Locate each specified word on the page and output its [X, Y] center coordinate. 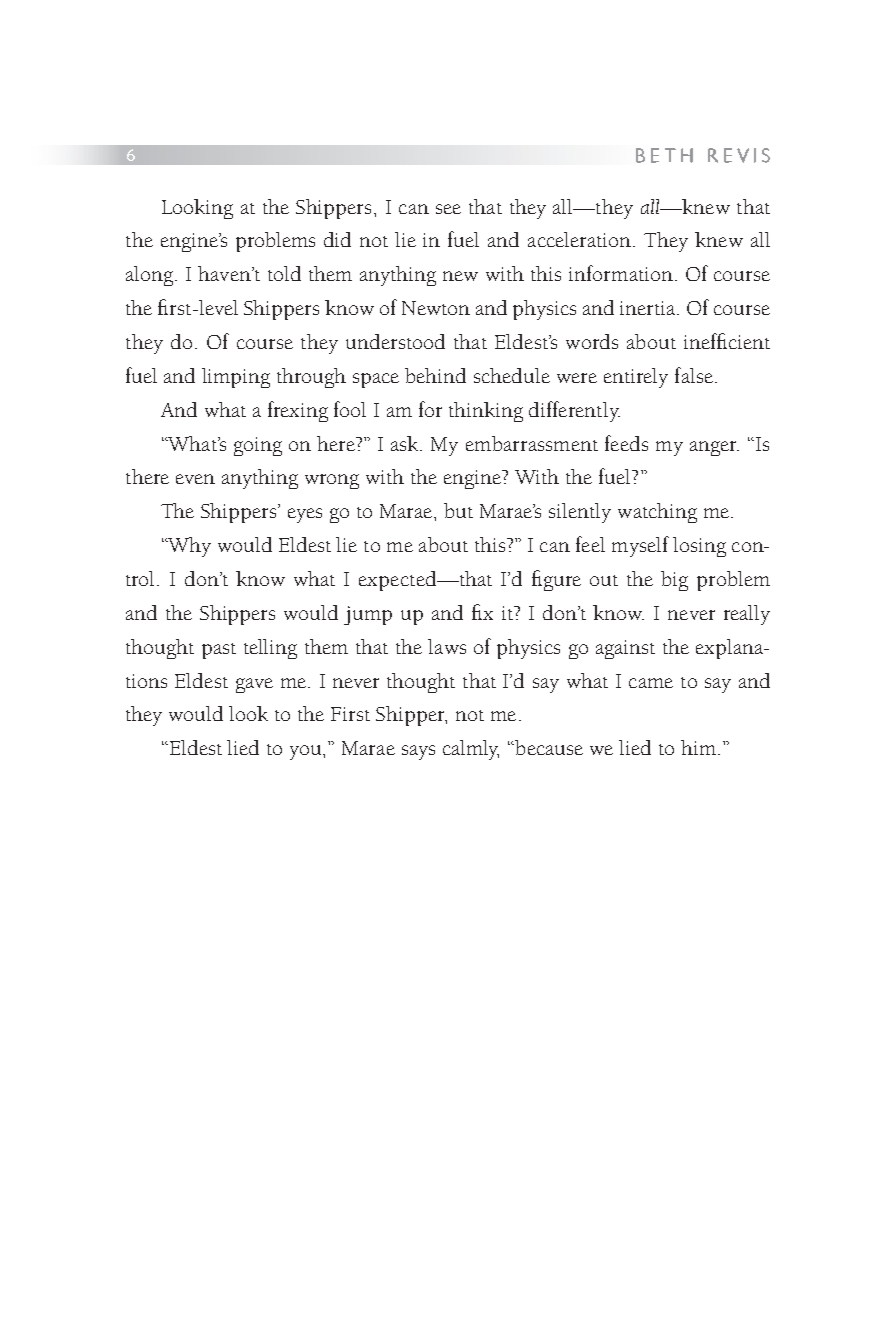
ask [406, 443]
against [625, 649]
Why [188, 547]
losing [699, 547]
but [458, 510]
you [307, 752]
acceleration [581, 239]
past [219, 651]
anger [714, 448]
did [337, 239]
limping [236, 378]
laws [447, 646]
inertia [649, 308]
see [448, 209]
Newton [436, 308]
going [258, 446]
